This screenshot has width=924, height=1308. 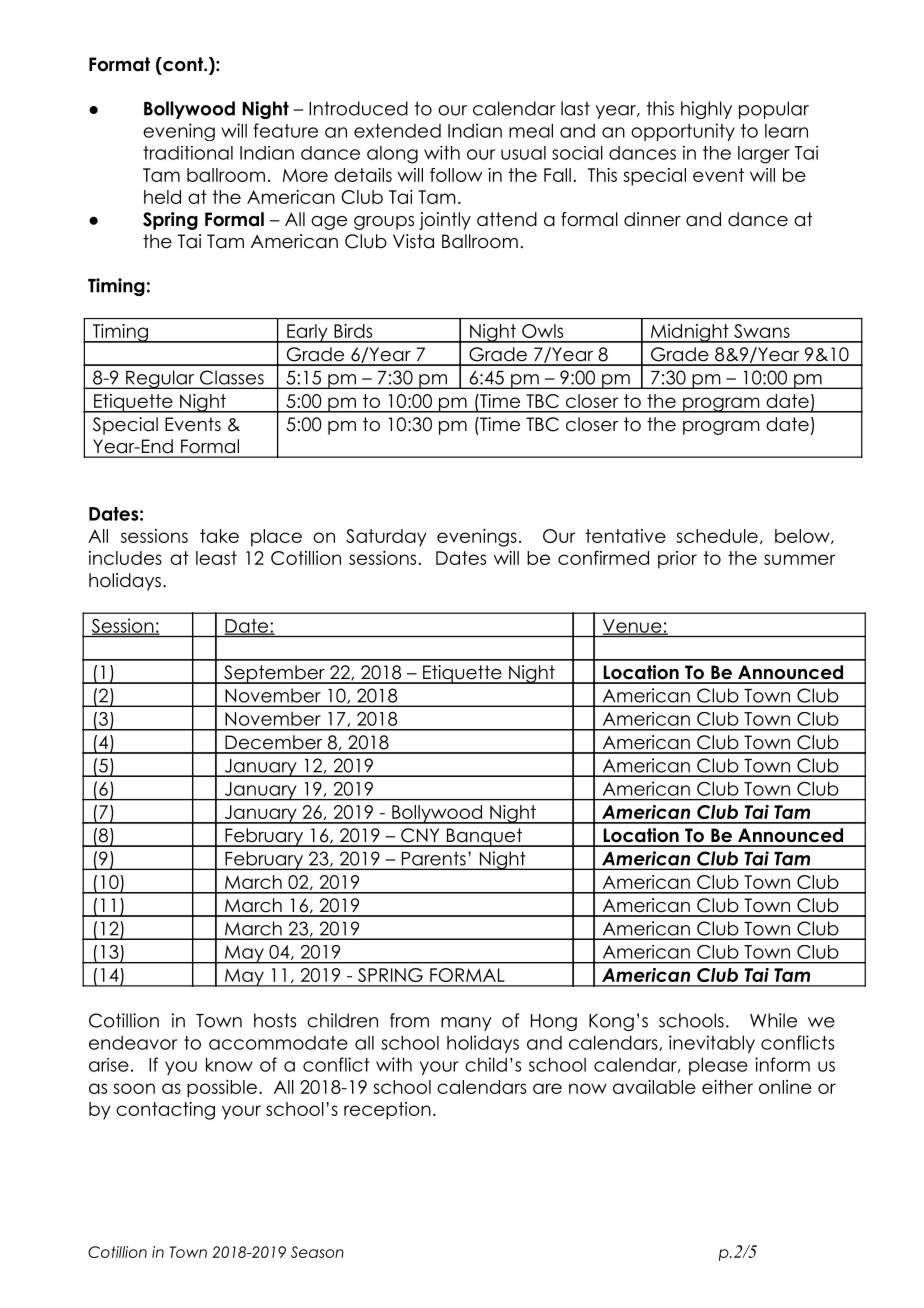 What do you see at coordinates (773, 1020) in the screenshot?
I see `While` at bounding box center [773, 1020].
